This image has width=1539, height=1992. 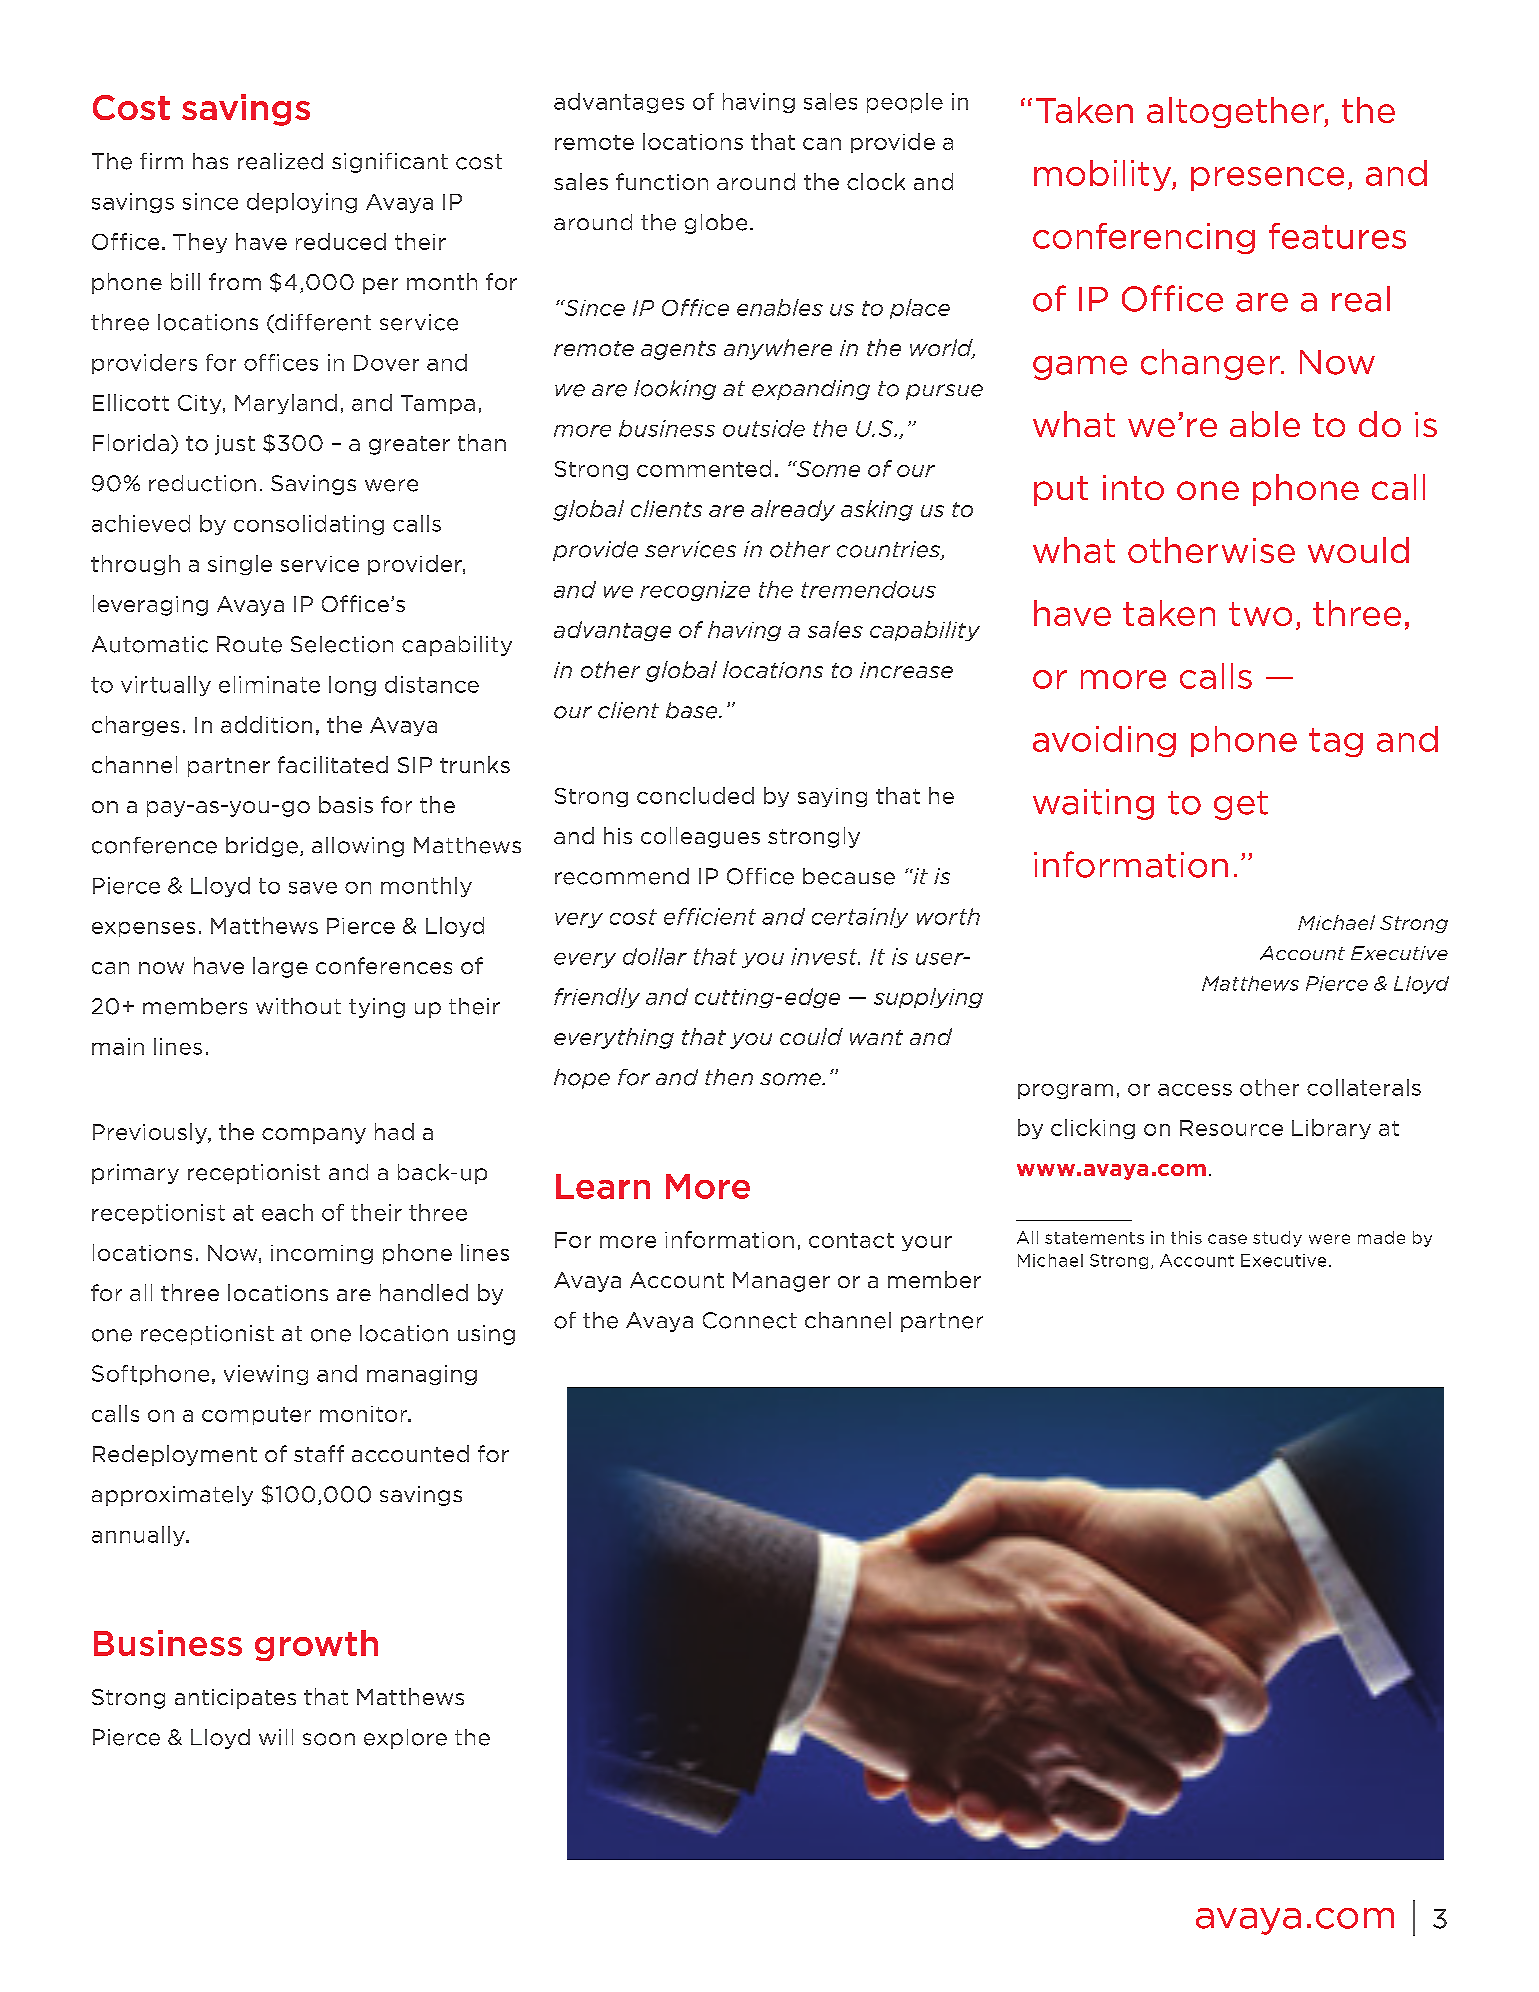 What do you see at coordinates (269, 684) in the image?
I see `eliminate` at bounding box center [269, 684].
